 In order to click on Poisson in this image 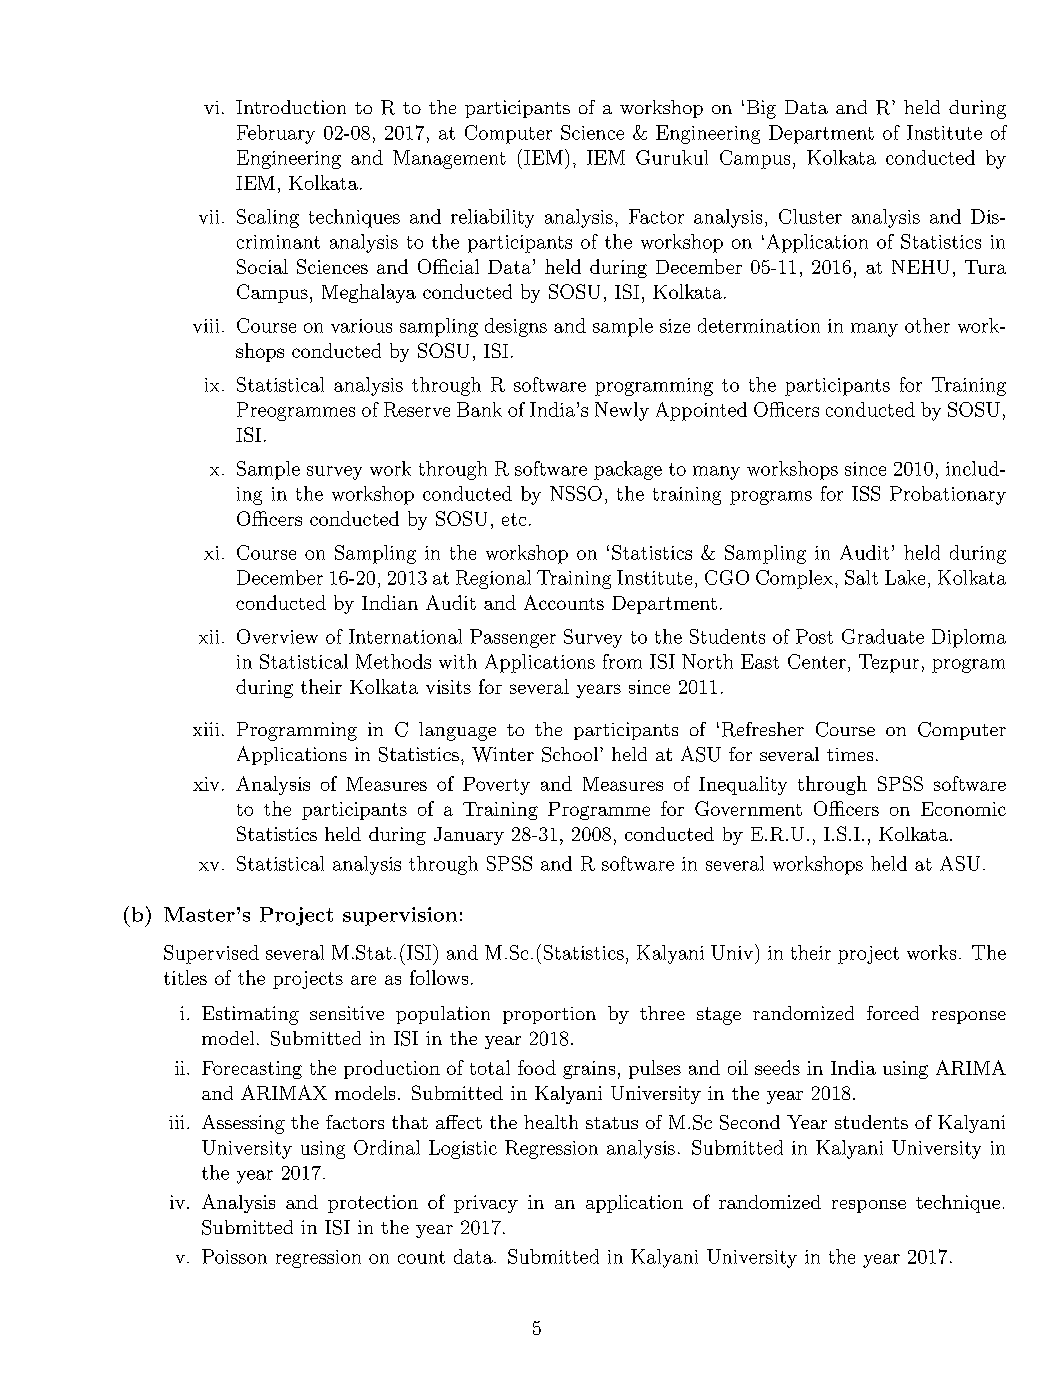, I will do `click(234, 1256)`.
